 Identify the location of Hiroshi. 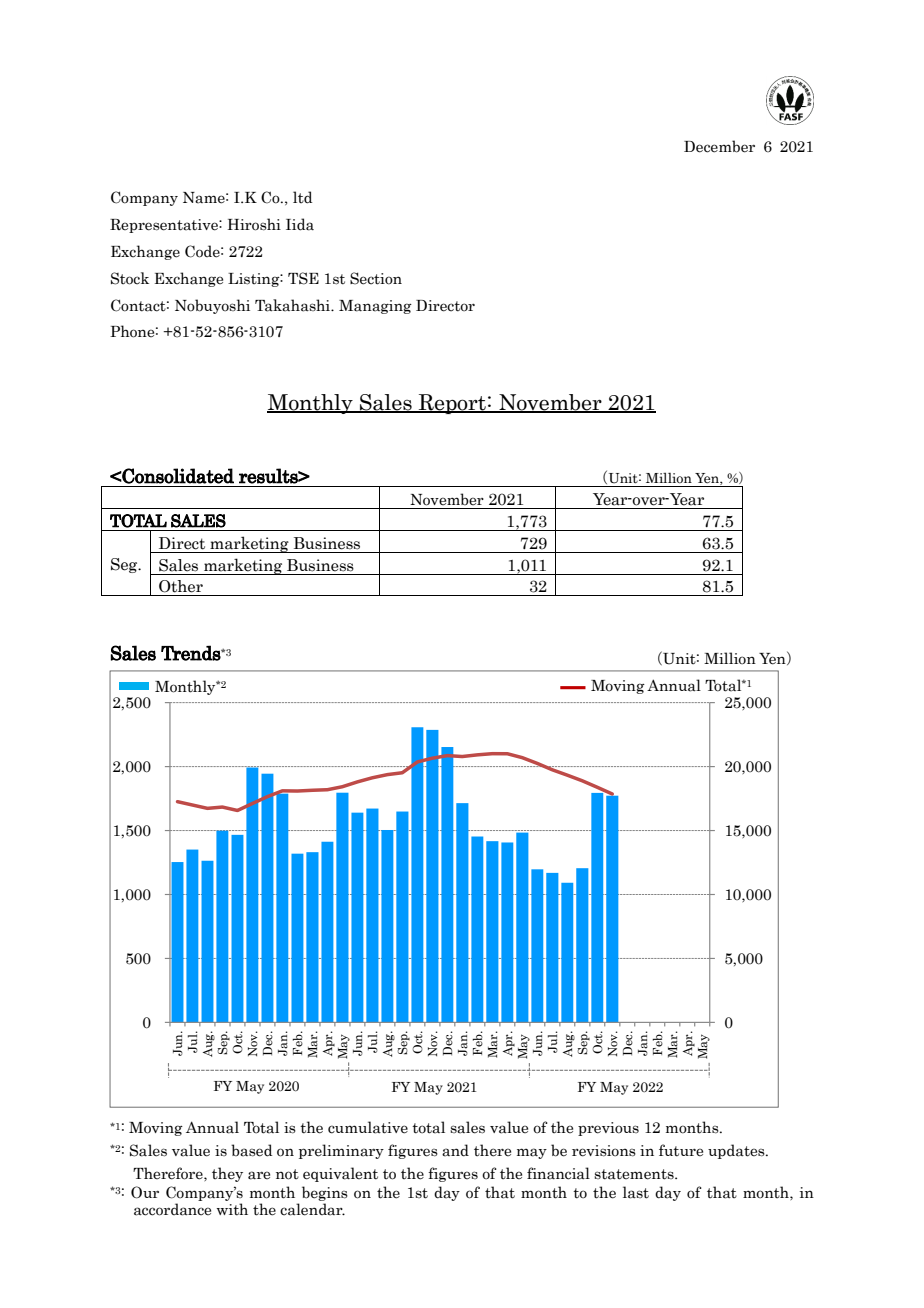
(254, 224).
